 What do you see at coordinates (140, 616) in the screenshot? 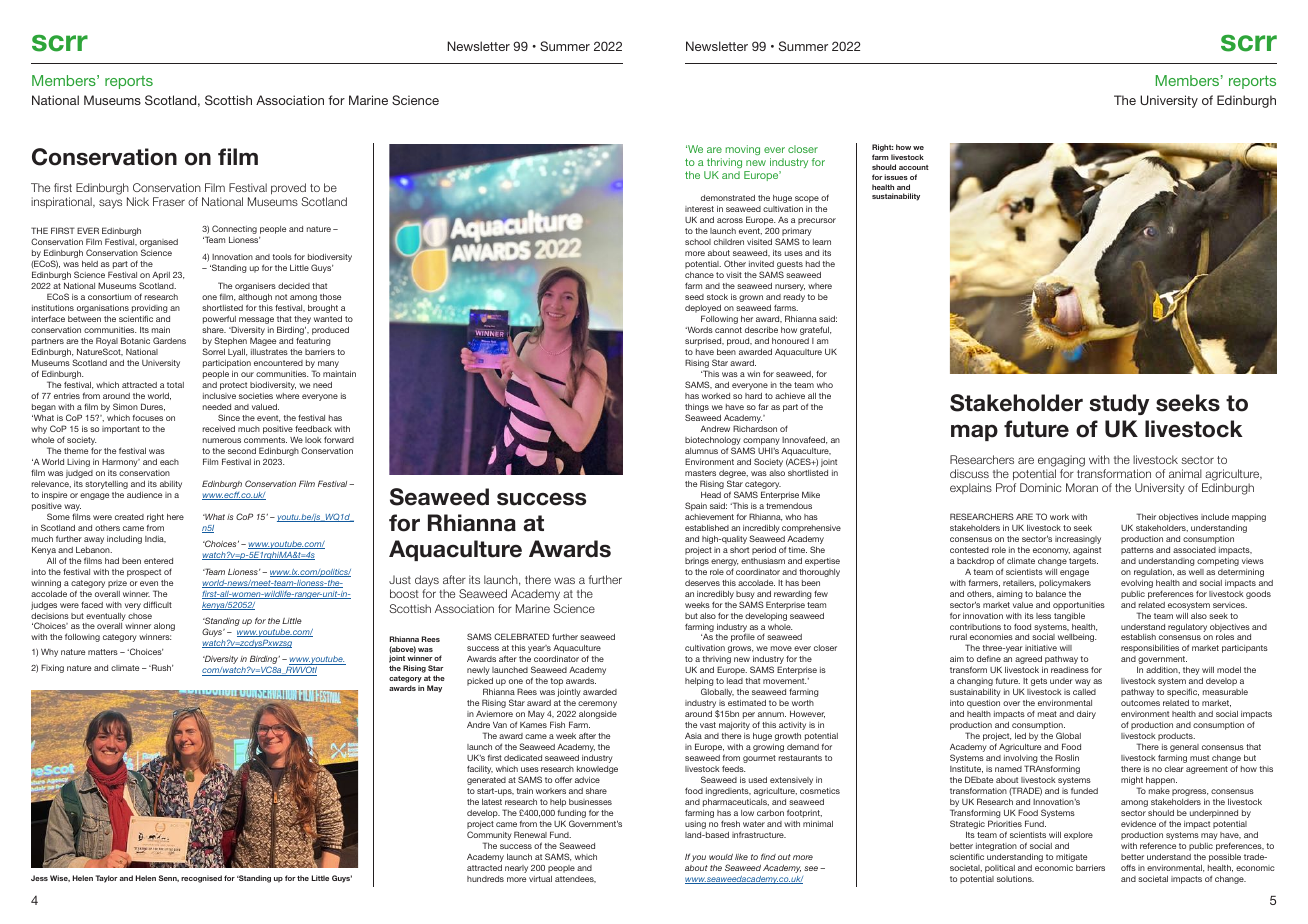
I see `chose` at bounding box center [140, 616].
